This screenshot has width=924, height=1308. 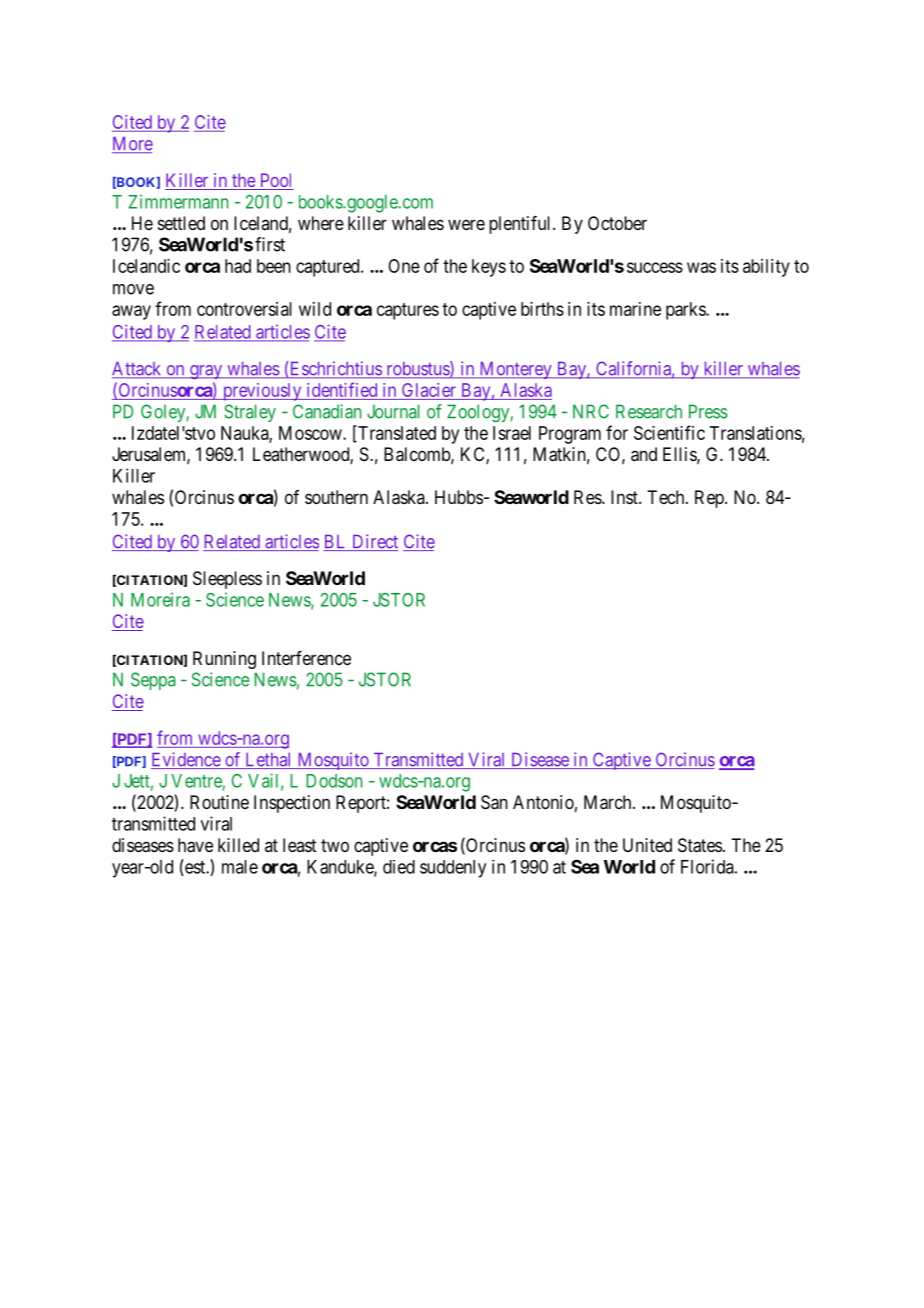 I want to click on Running, so click(x=224, y=660).
